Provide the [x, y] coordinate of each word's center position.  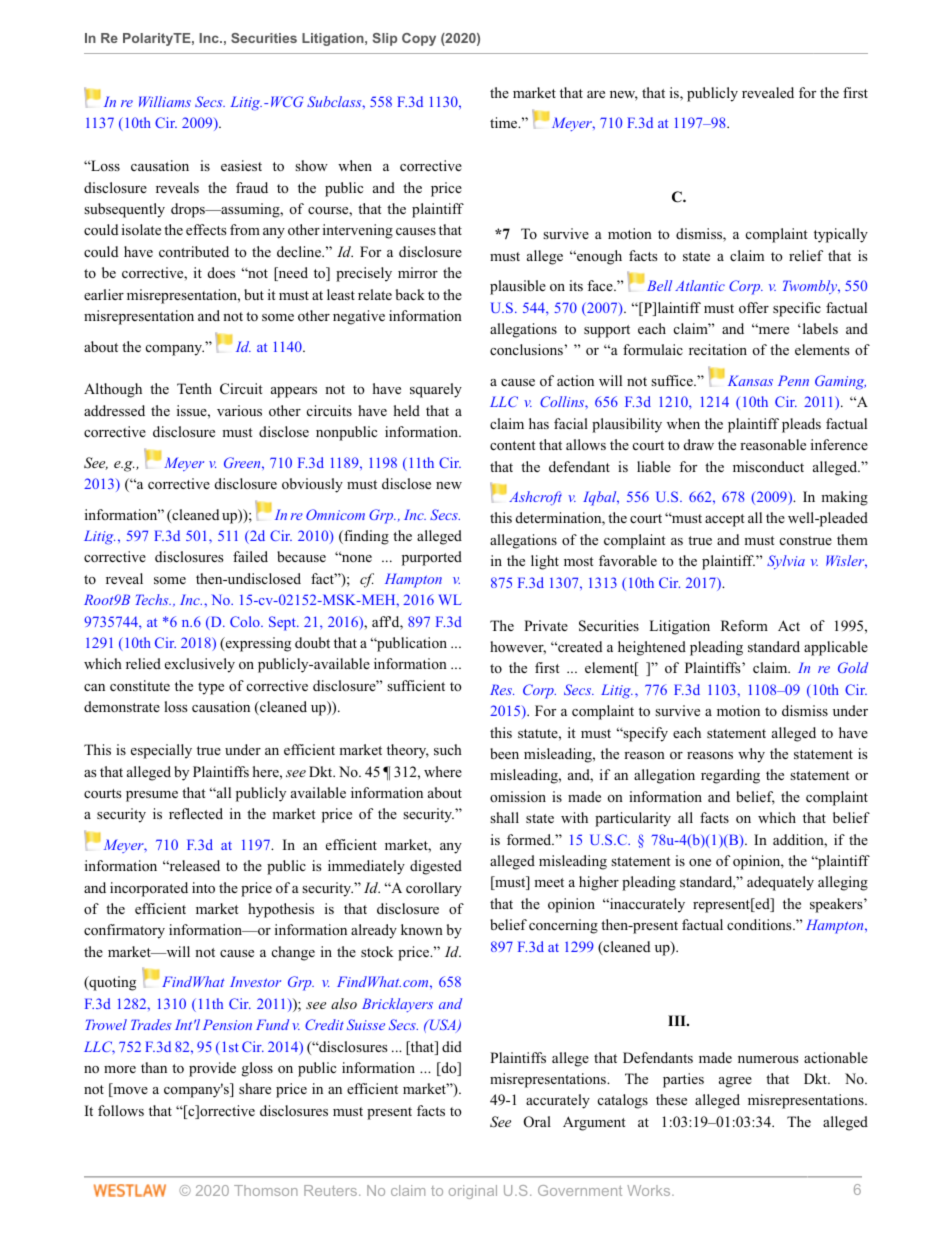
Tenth [194, 388]
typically [841, 235]
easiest [241, 165]
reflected [196, 813]
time [505, 122]
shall [504, 817]
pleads [801, 425]
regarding [730, 776]
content [513, 446]
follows [121, 1111]
